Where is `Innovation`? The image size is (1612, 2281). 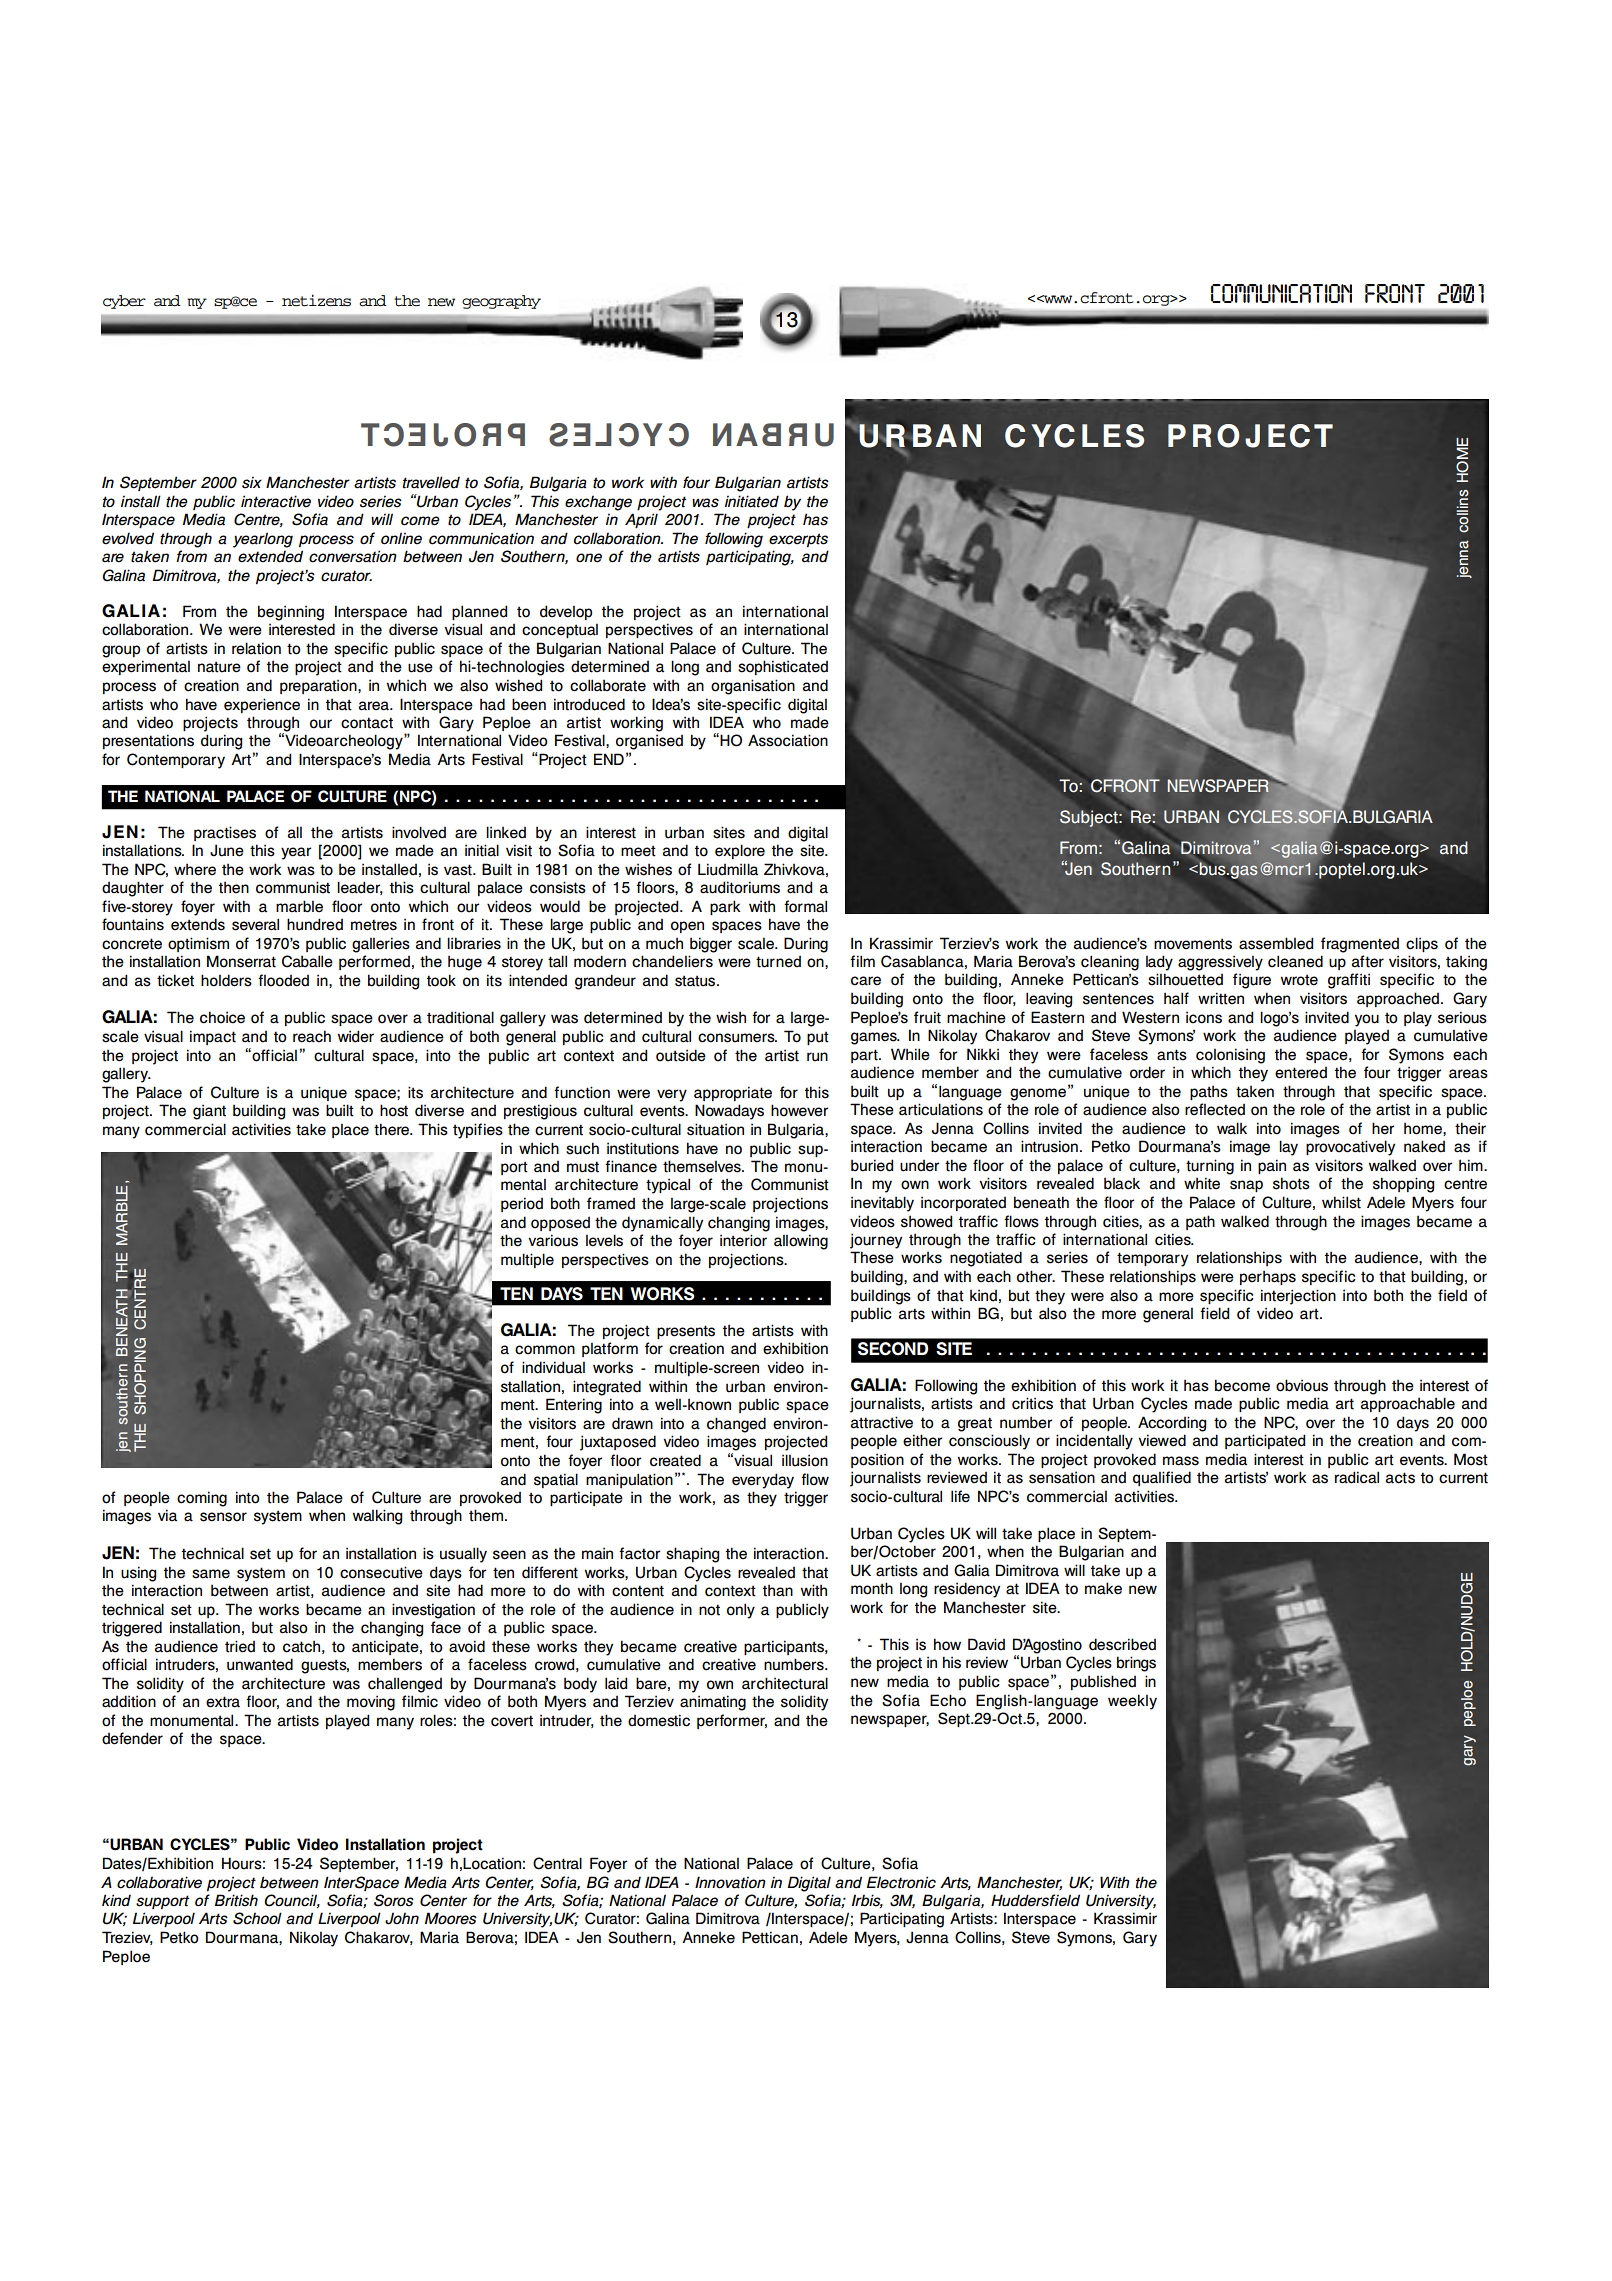
Innovation is located at coordinates (730, 1882).
